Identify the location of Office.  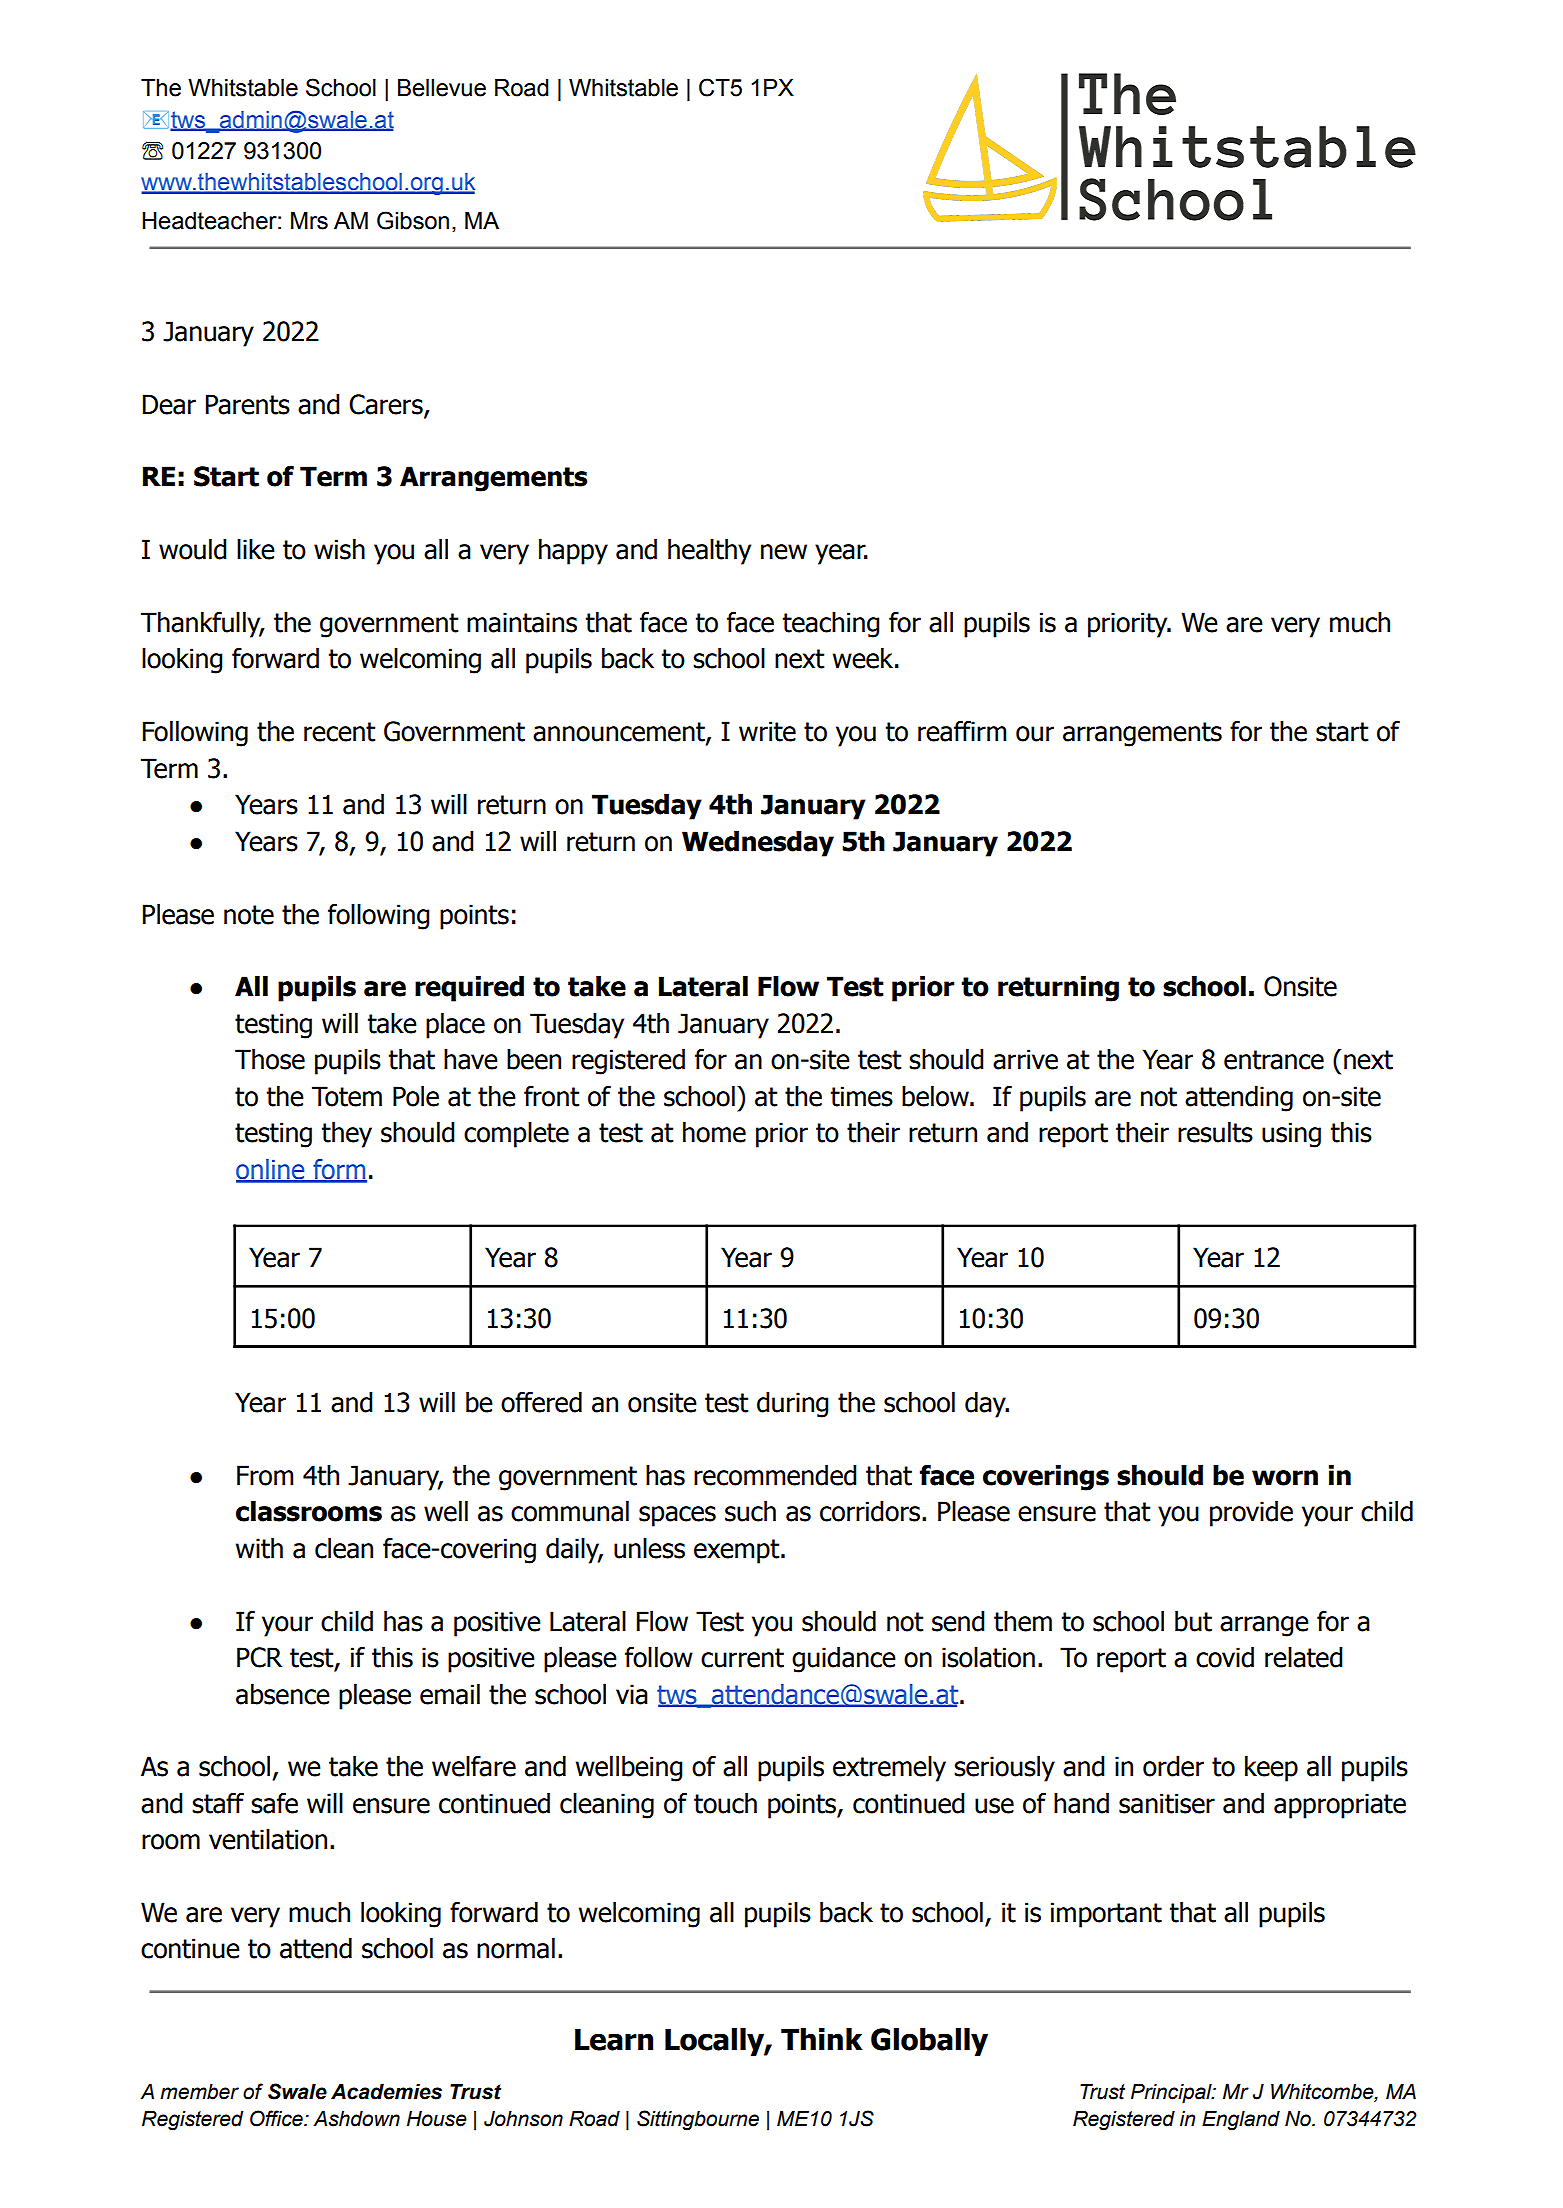
(277, 2118).
